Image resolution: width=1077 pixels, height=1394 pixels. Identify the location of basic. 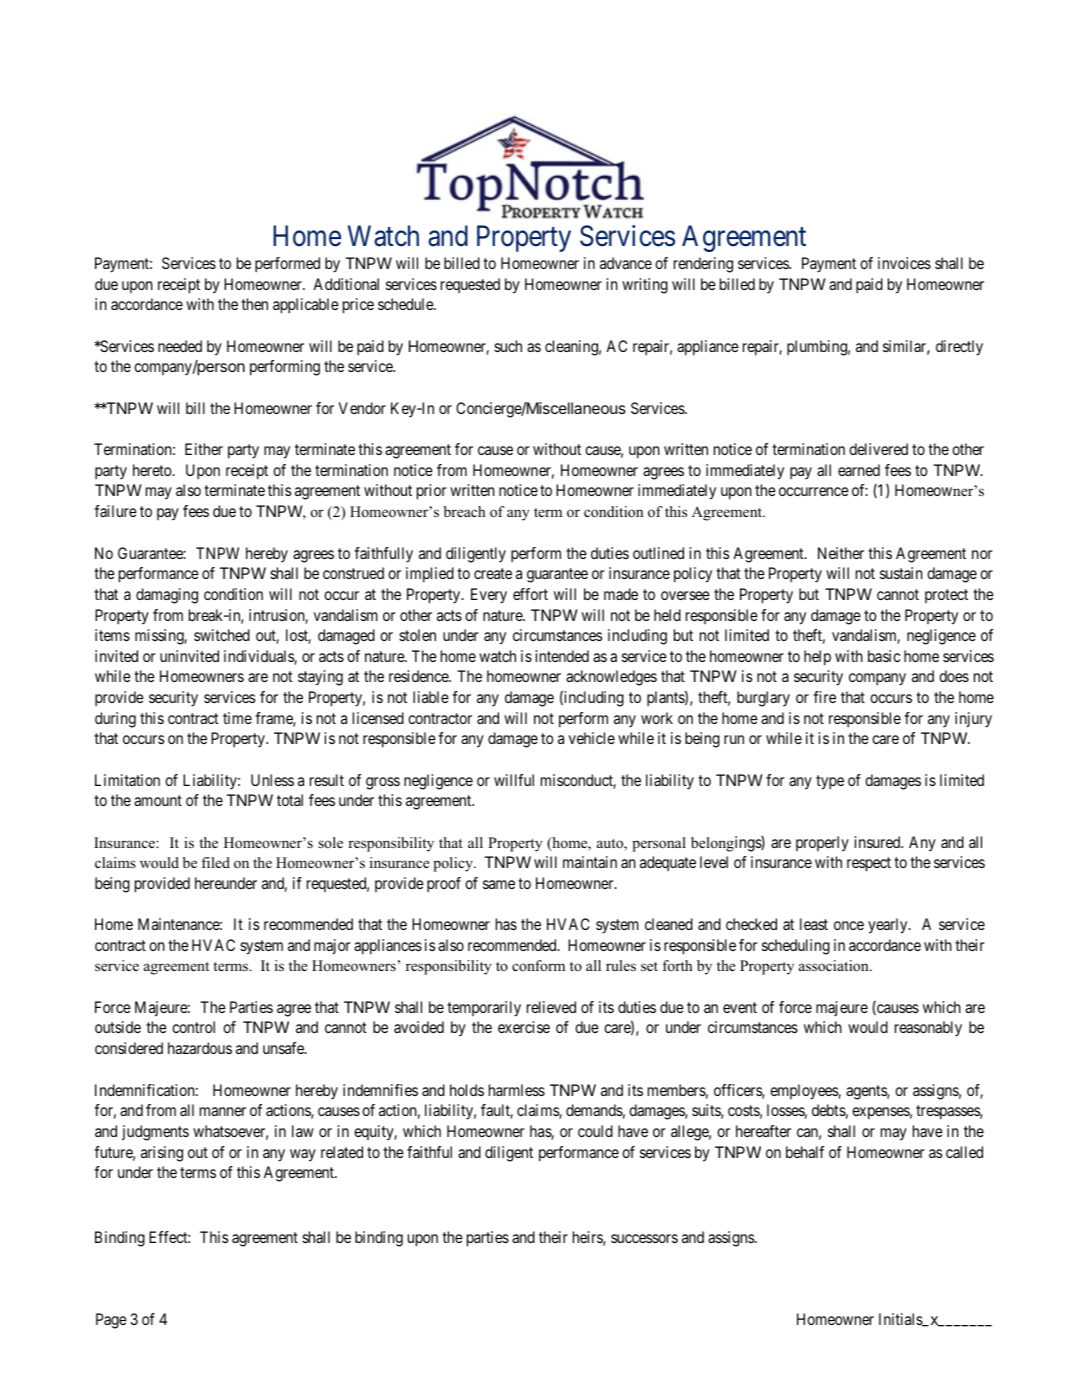
(884, 656).
